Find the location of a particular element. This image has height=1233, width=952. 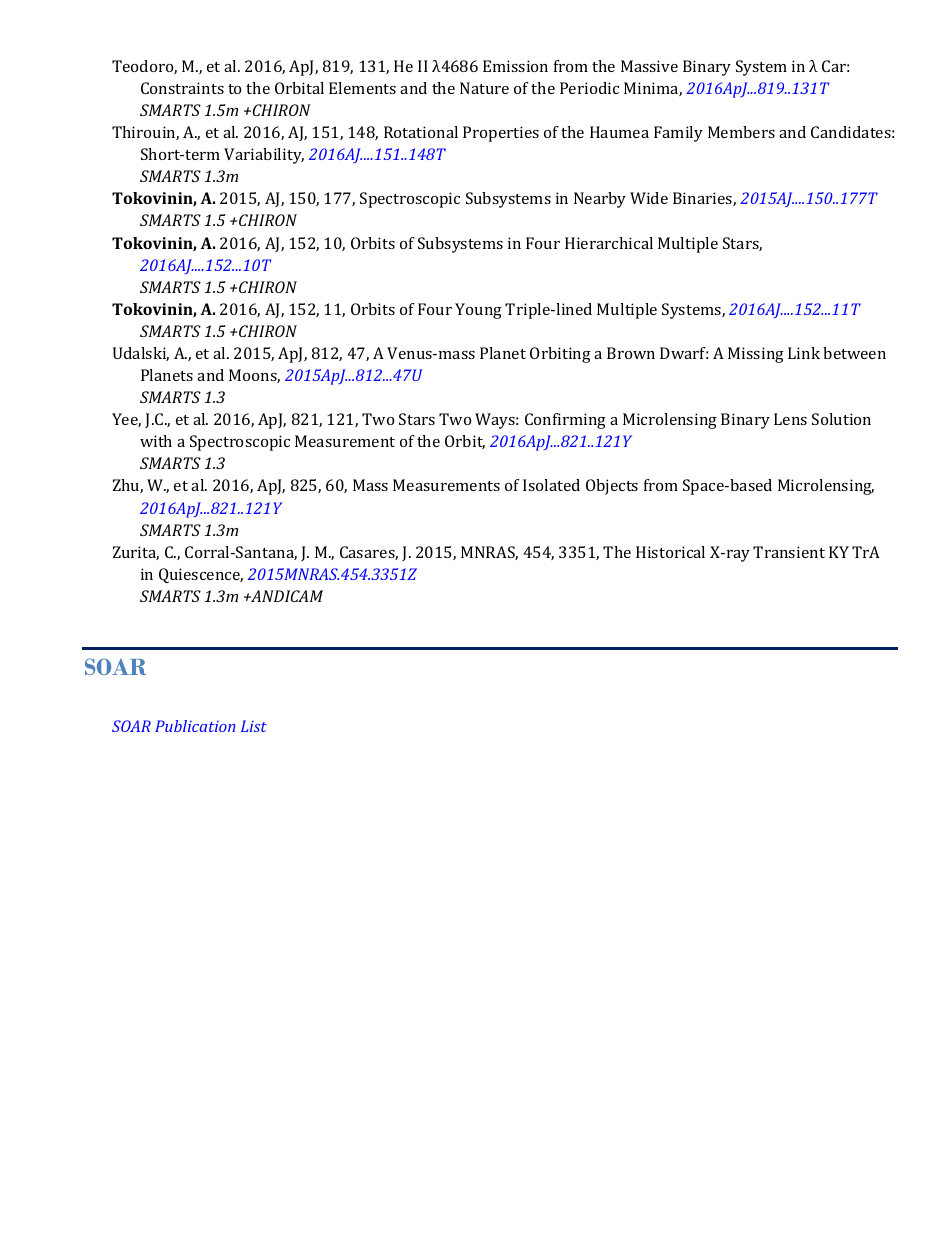

Wide is located at coordinates (649, 198).
